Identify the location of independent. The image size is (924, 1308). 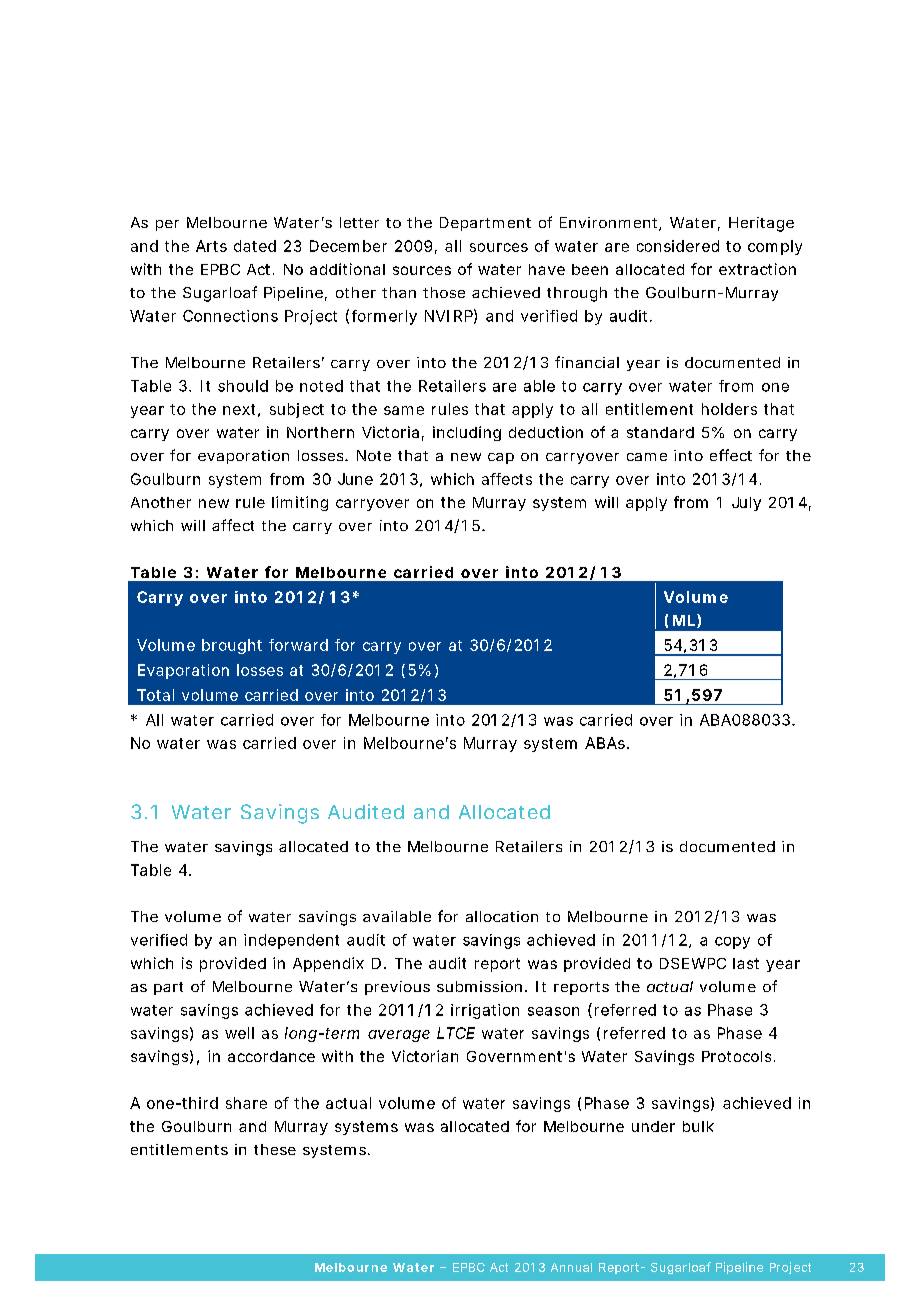
(291, 941).
